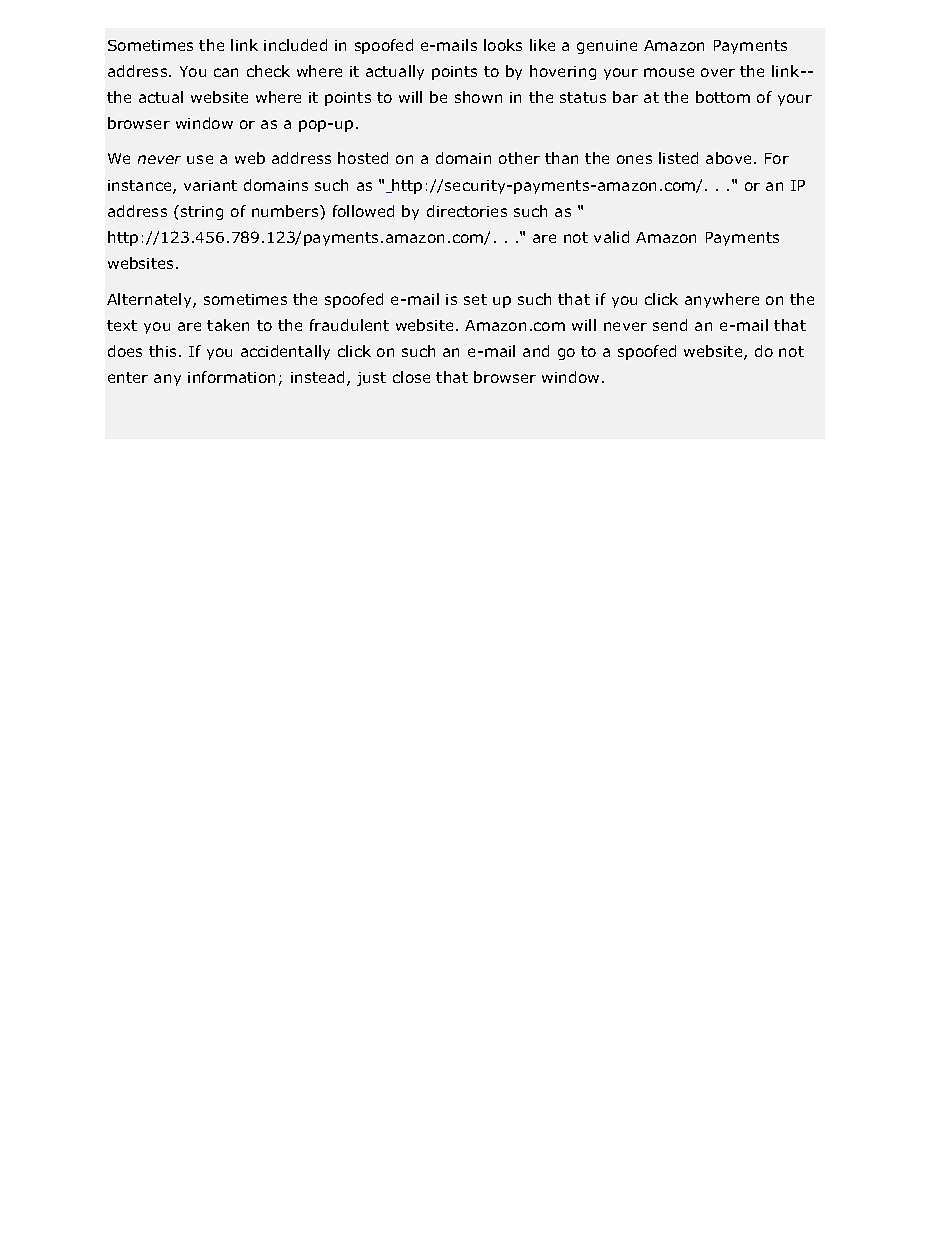  Describe the element at coordinates (475, 299) in the screenshot. I see `set` at that location.
